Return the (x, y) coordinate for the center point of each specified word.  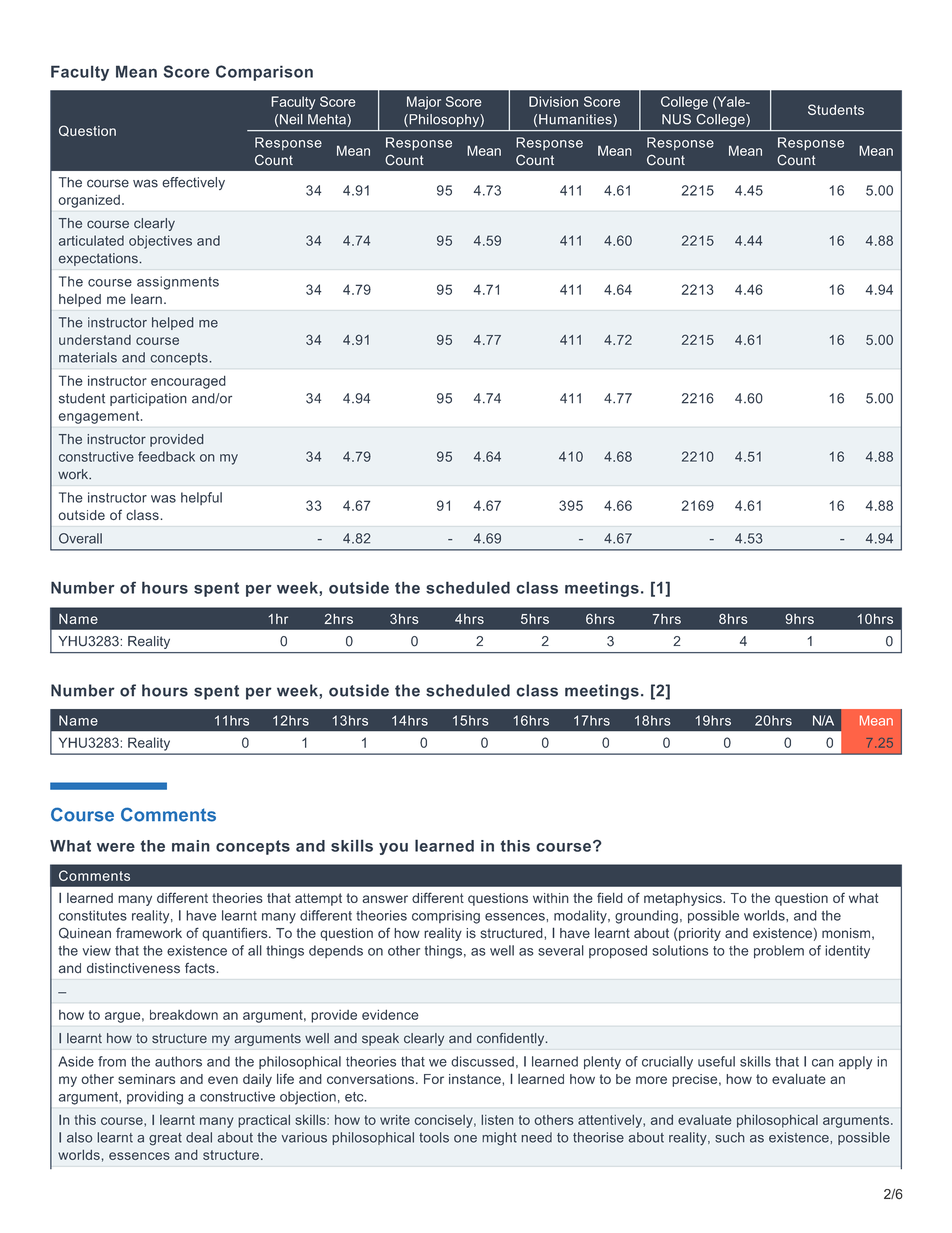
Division (553, 101)
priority (699, 934)
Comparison (264, 73)
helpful (201, 498)
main (191, 846)
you (393, 849)
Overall (80, 538)
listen (497, 1120)
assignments (178, 283)
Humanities (576, 120)
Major (424, 103)
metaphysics (684, 899)
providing (155, 1098)
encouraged (188, 382)
